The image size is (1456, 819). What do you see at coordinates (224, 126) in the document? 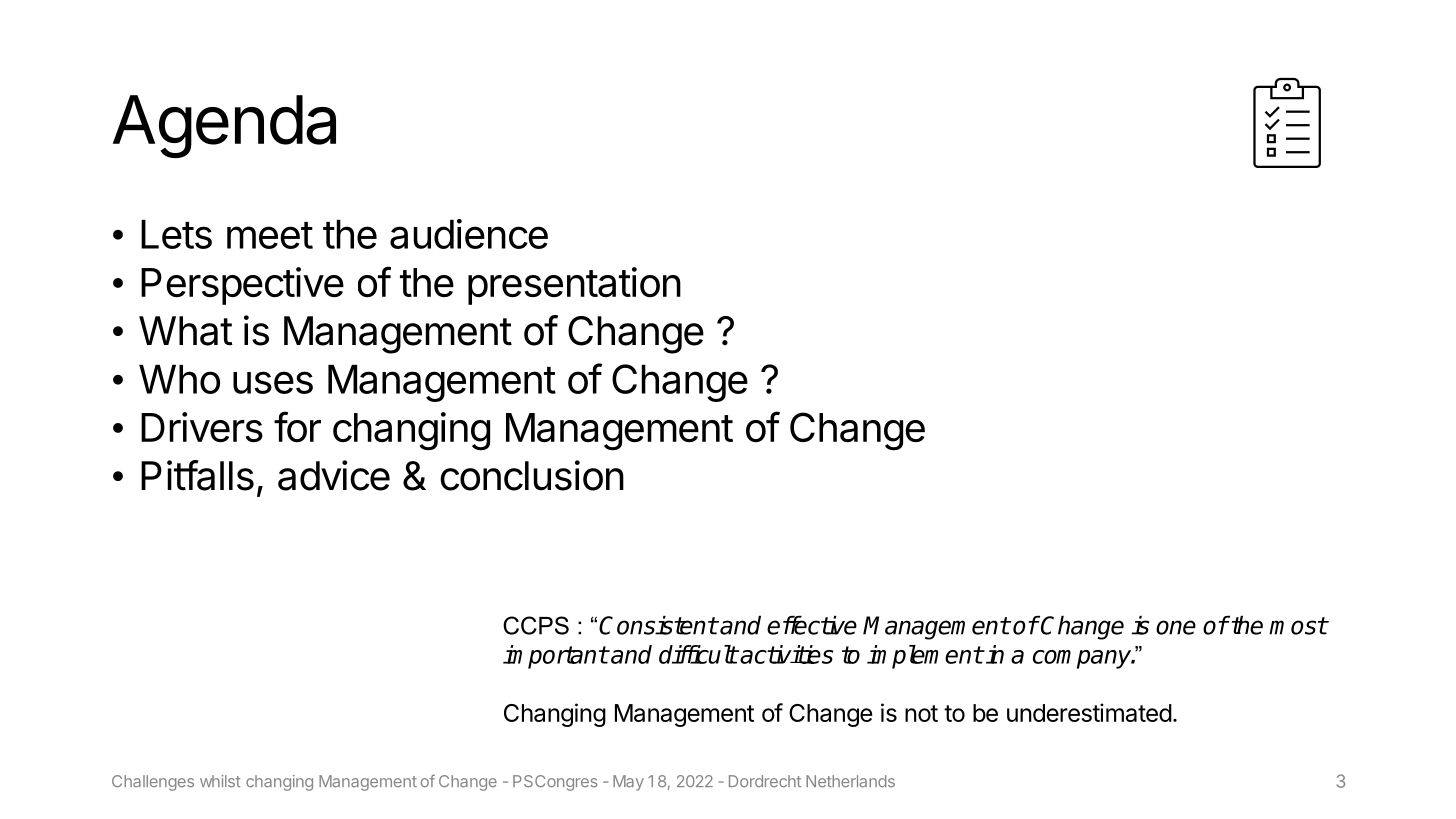
I see `Agenda` at bounding box center [224, 126].
